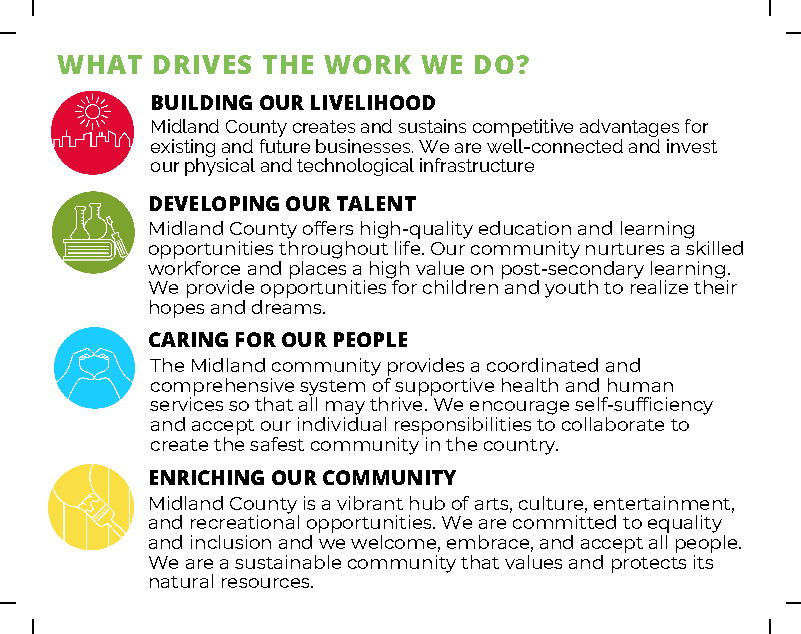 This document has width=801, height=634. What do you see at coordinates (373, 102) in the document?
I see `LIVELIHOOD` at bounding box center [373, 102].
